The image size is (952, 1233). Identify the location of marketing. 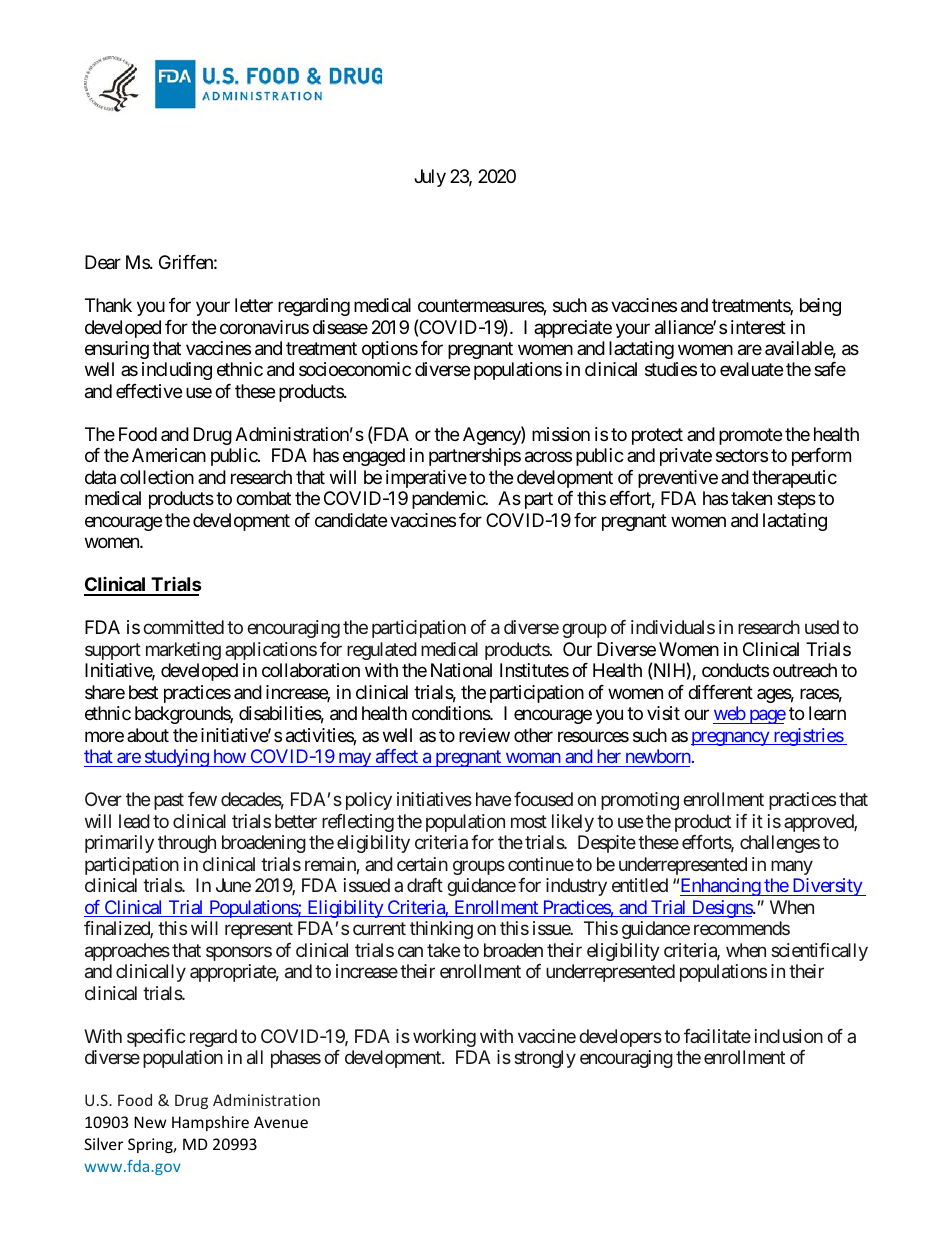
(183, 651).
